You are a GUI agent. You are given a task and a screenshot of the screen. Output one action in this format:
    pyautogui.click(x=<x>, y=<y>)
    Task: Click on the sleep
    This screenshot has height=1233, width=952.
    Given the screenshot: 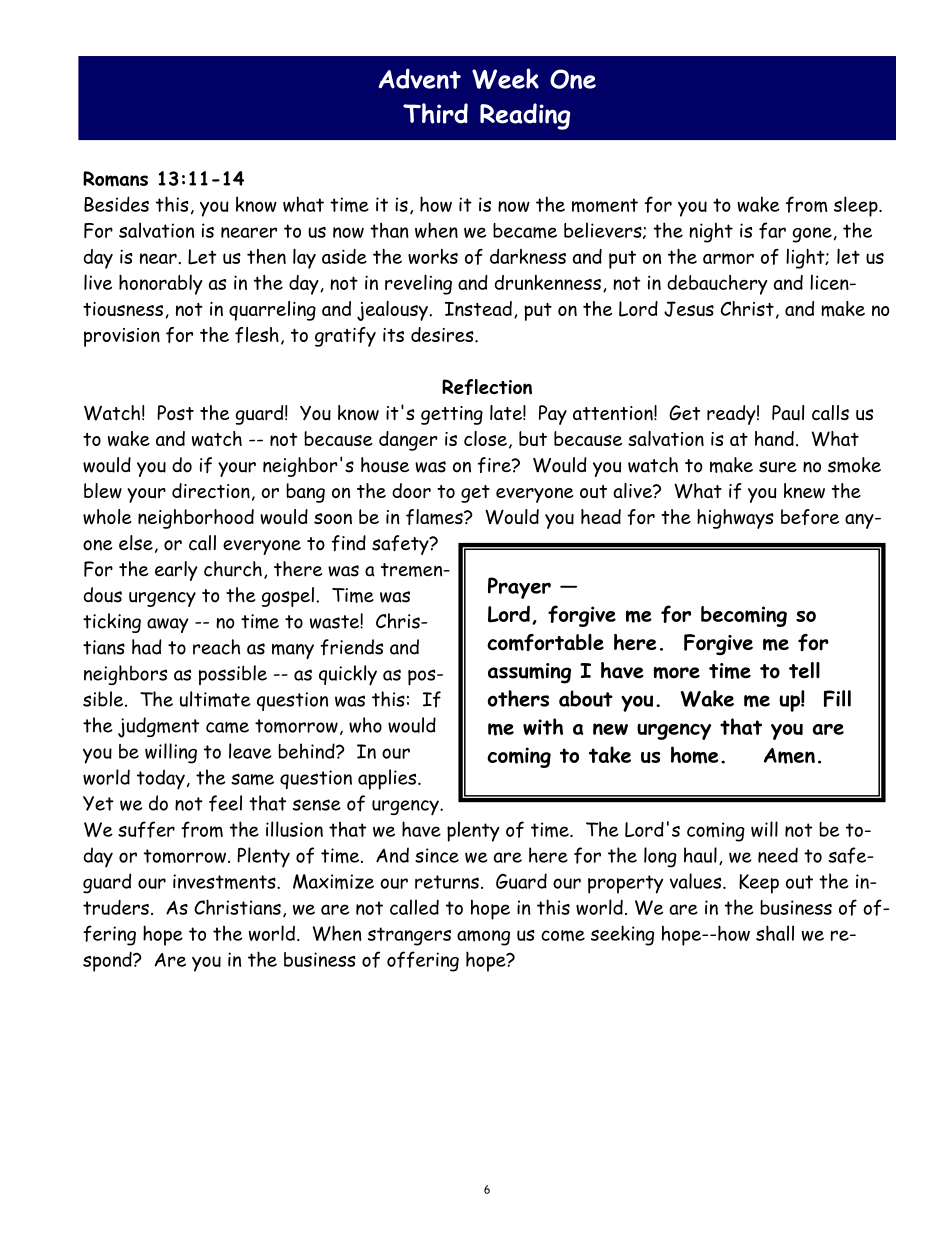 What is the action you would take?
    pyautogui.click(x=857, y=206)
